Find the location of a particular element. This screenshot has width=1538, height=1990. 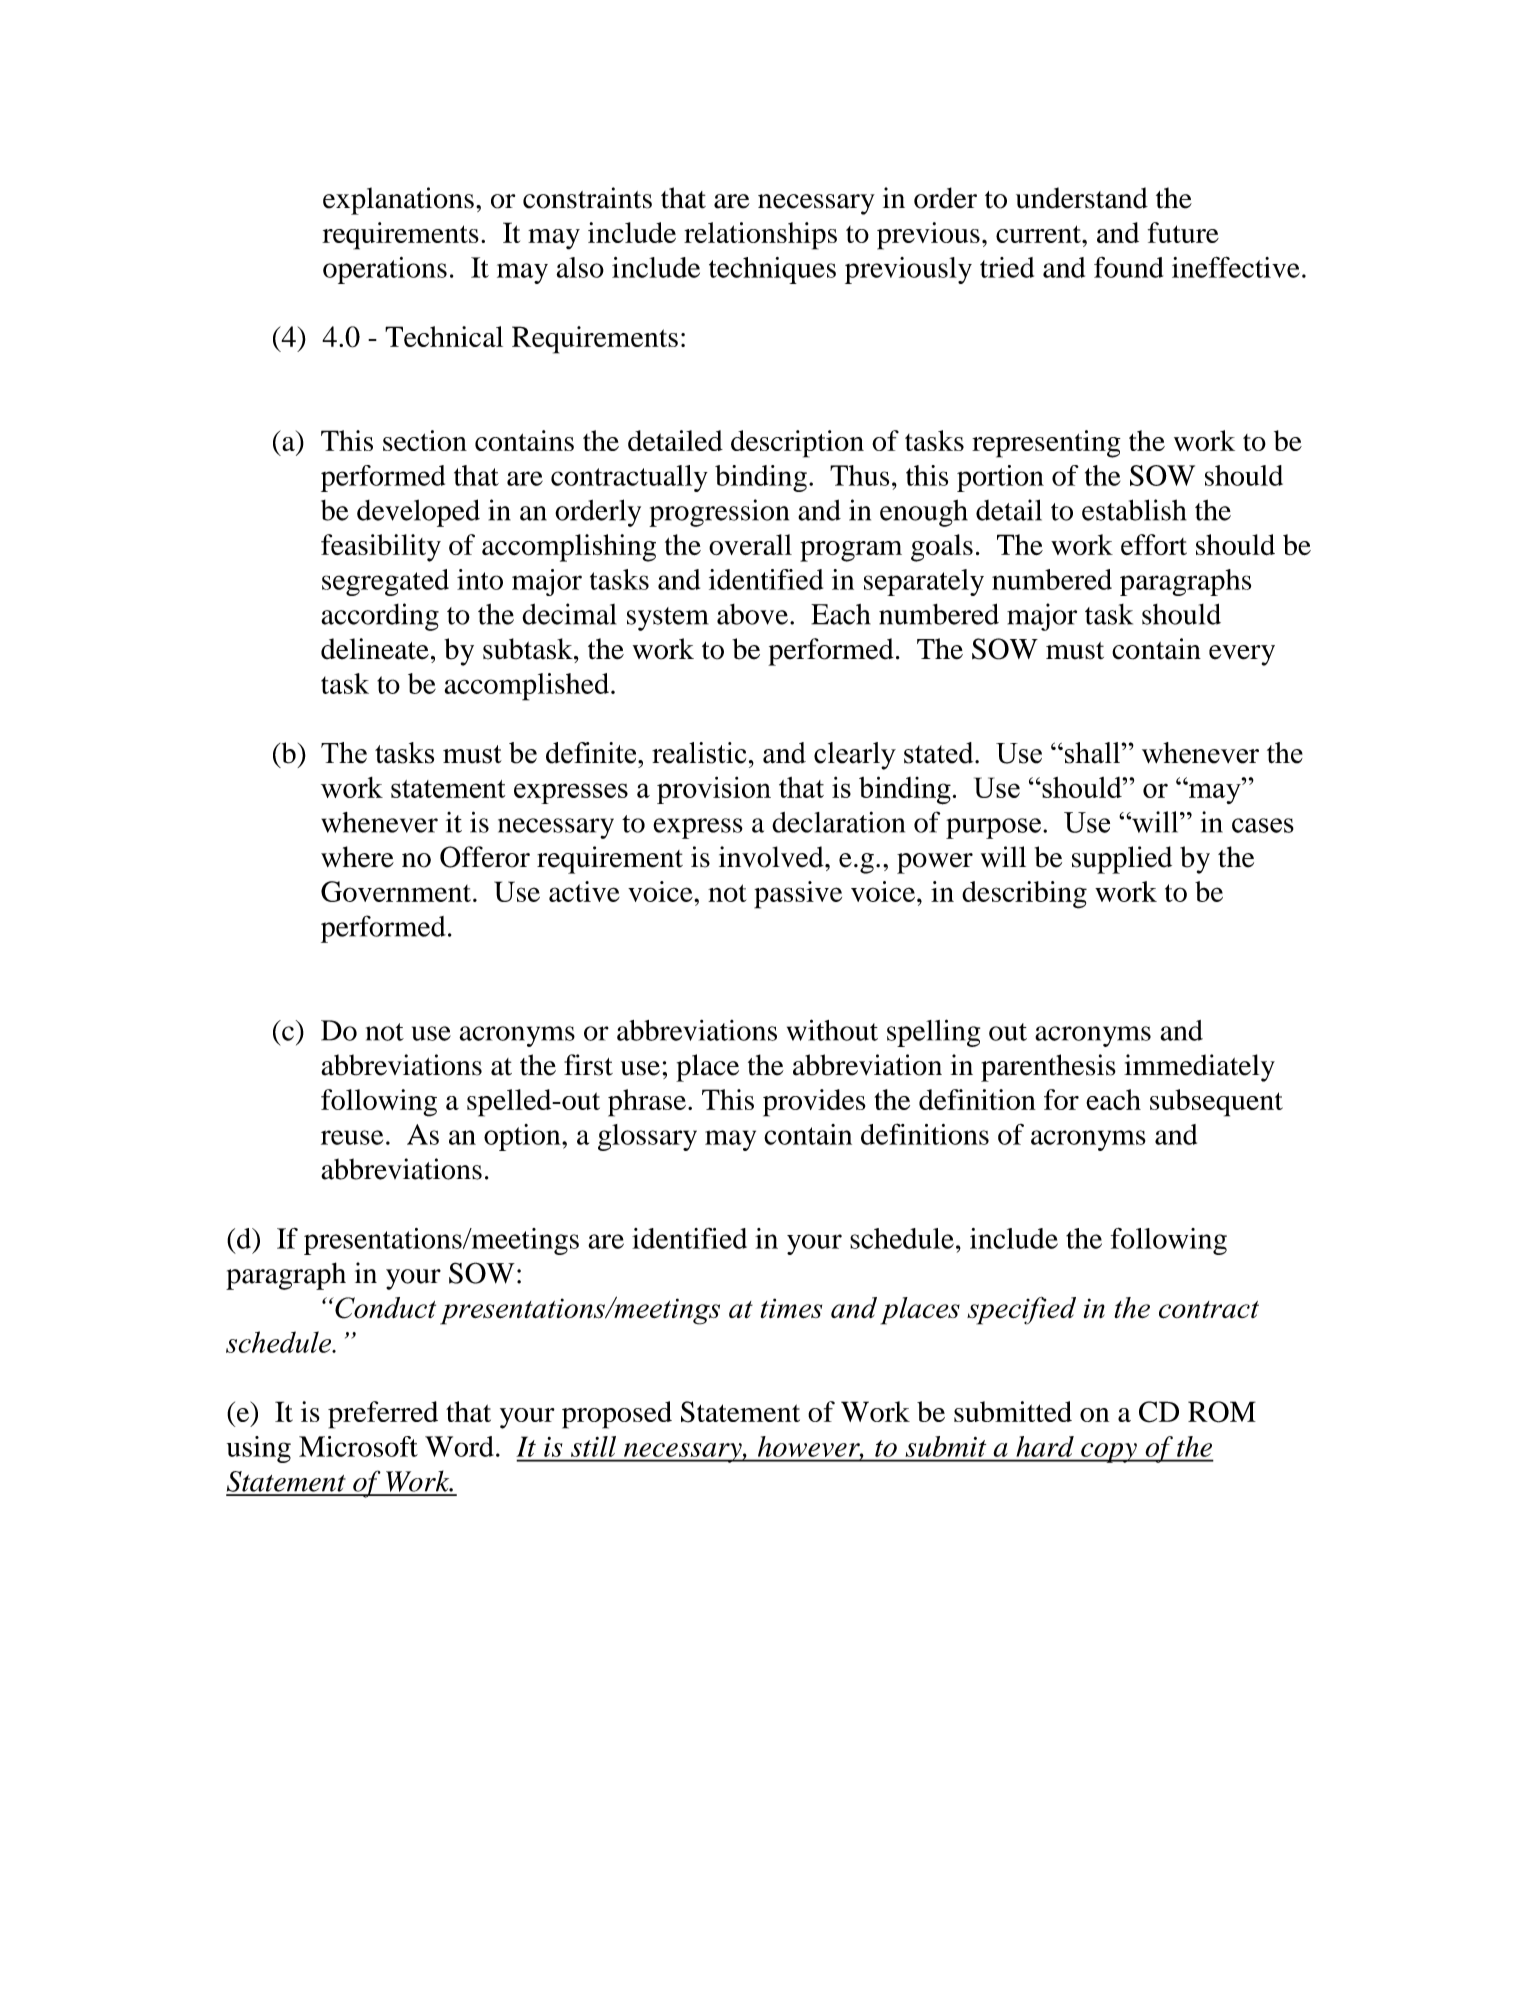

operations is located at coordinates (385, 270).
